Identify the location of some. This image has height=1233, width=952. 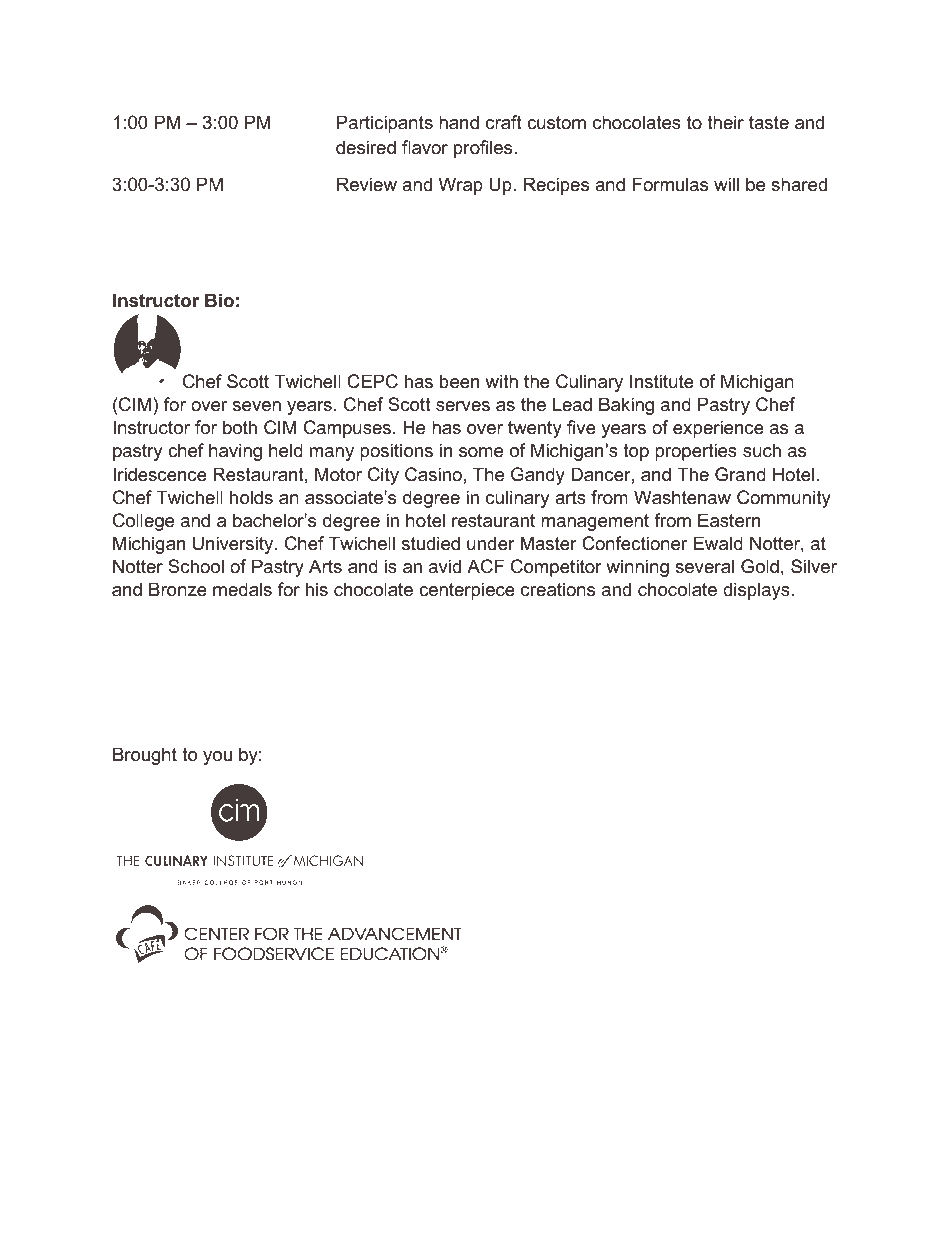
(481, 452).
